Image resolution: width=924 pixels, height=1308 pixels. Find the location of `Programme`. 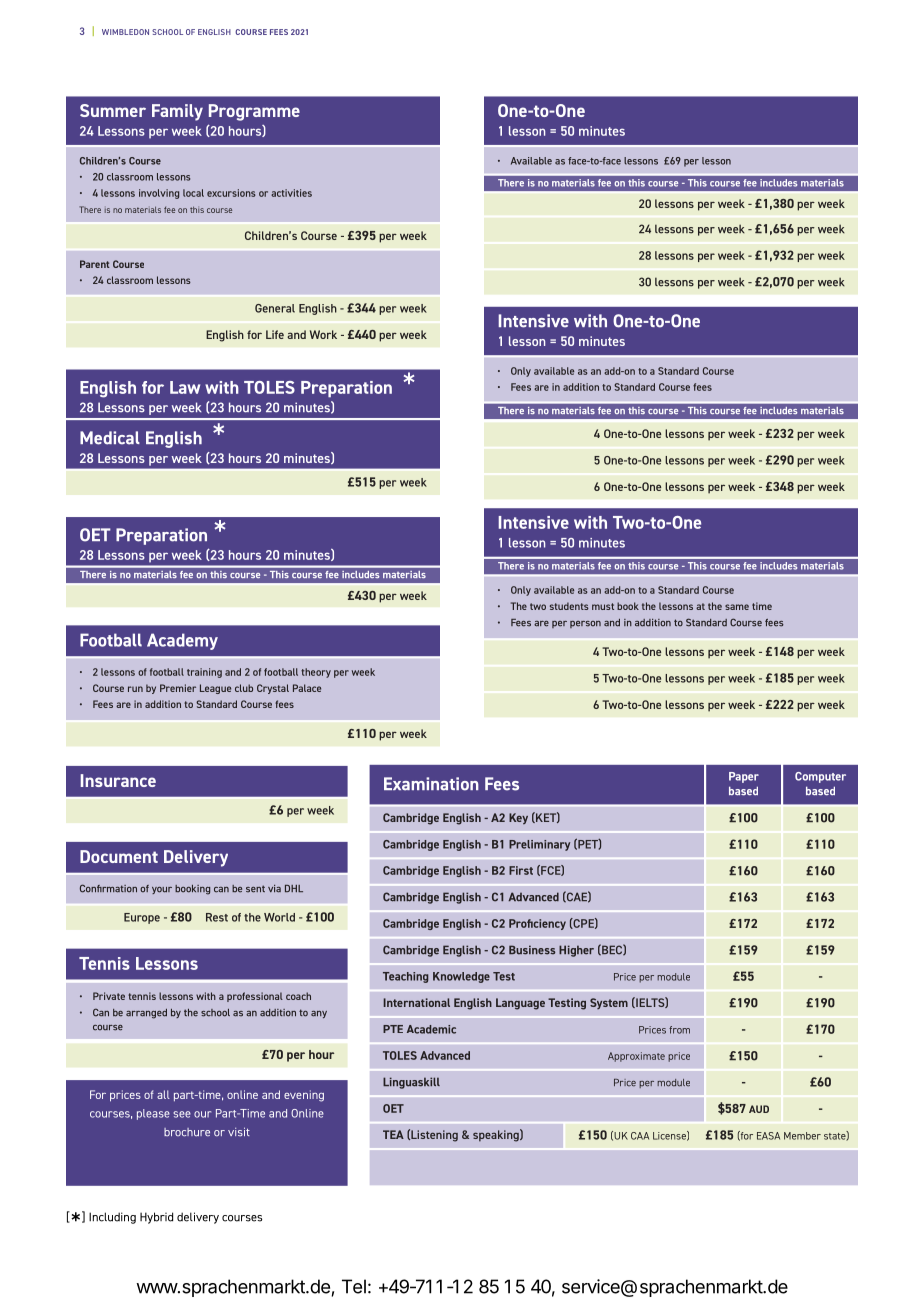

Programme is located at coordinates (254, 112).
